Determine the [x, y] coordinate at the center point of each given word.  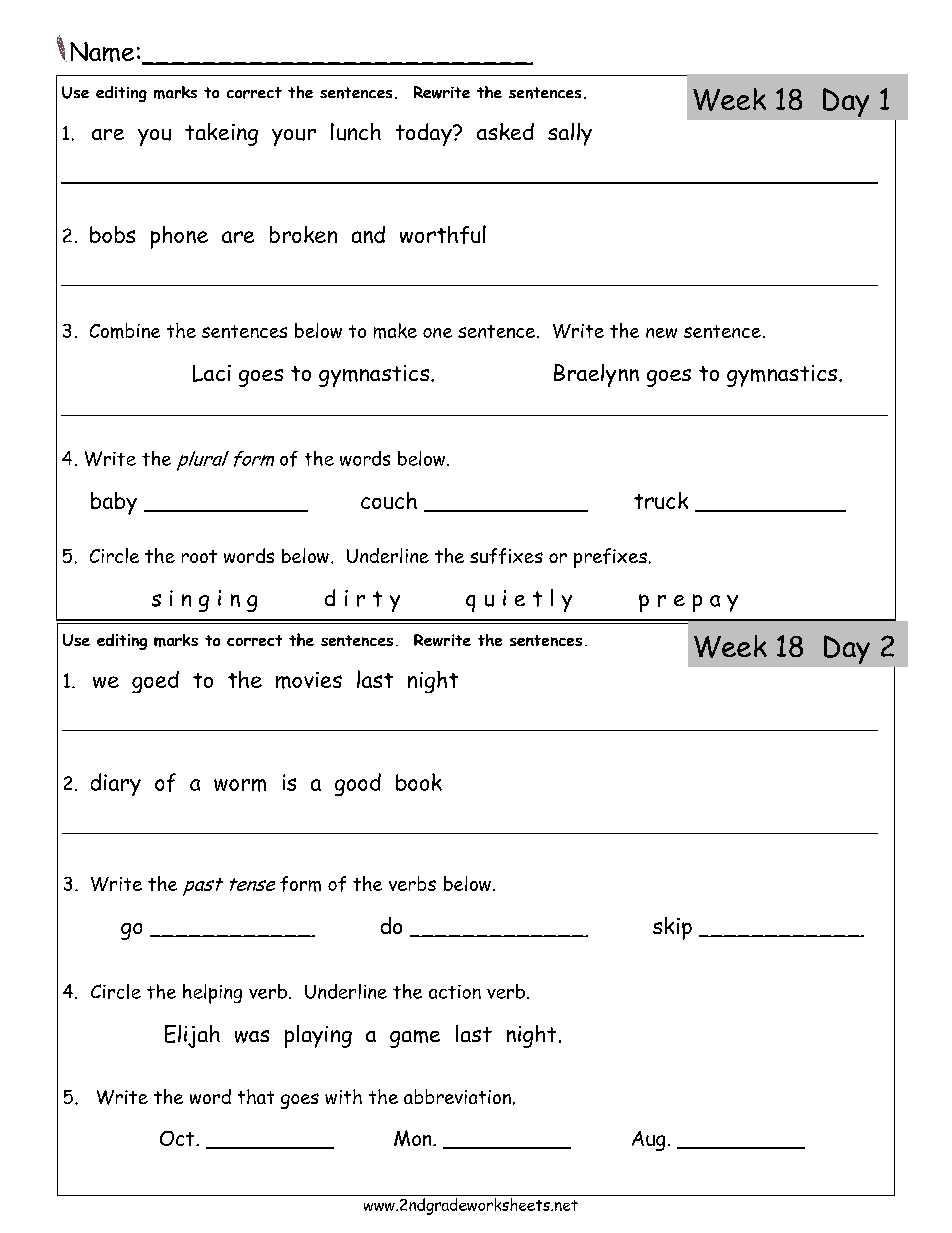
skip [672, 928]
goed [155, 682]
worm [240, 785]
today [425, 134]
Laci [212, 373]
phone [179, 237]
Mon [414, 1138]
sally [570, 134]
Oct [178, 1138]
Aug [648, 1141]
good [358, 784]
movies [309, 680]
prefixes [610, 558]
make [395, 331]
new [661, 333]
